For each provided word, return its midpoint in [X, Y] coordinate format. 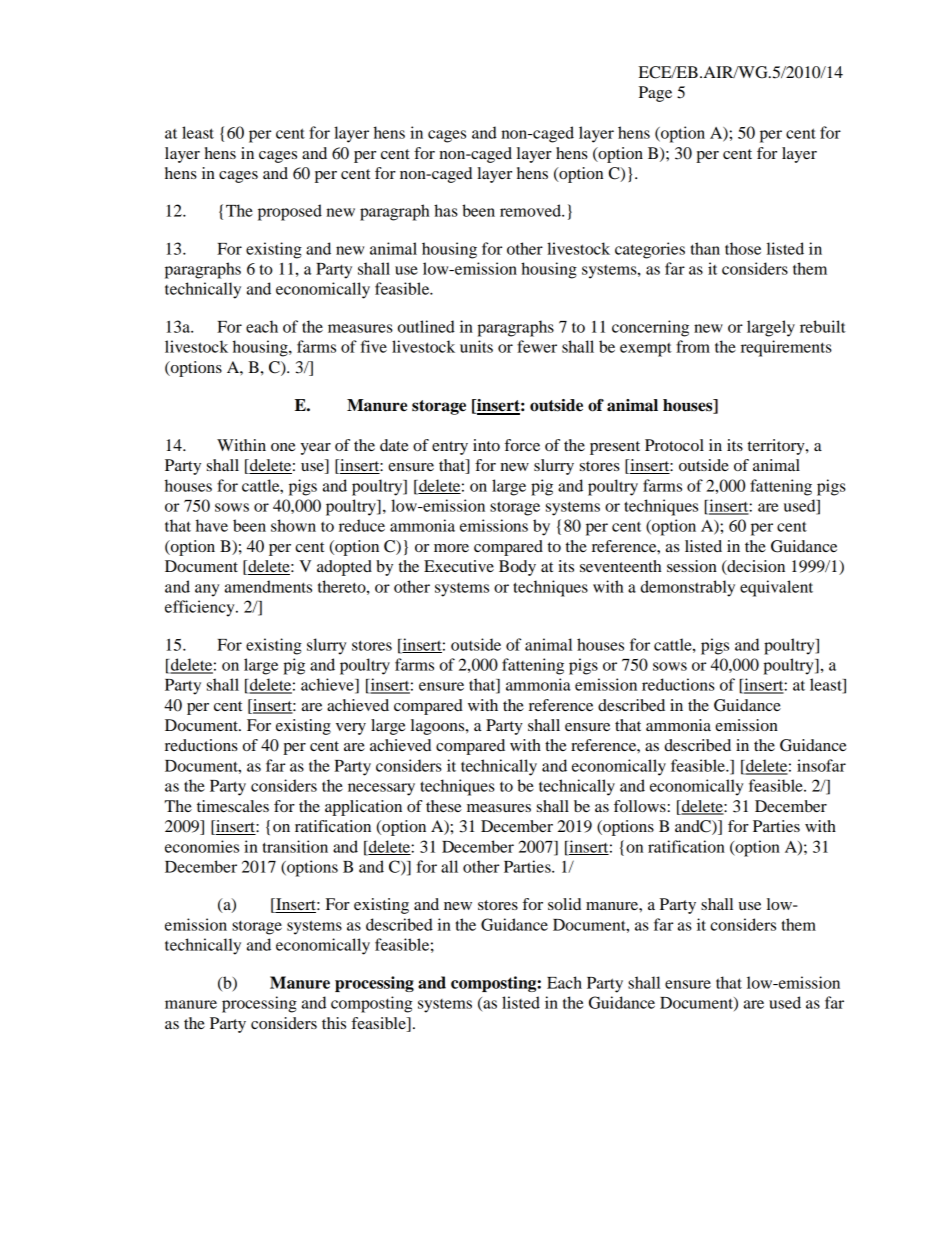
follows [640, 806]
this [334, 1023]
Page [655, 94]
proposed [290, 212]
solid [564, 904]
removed [531, 210]
